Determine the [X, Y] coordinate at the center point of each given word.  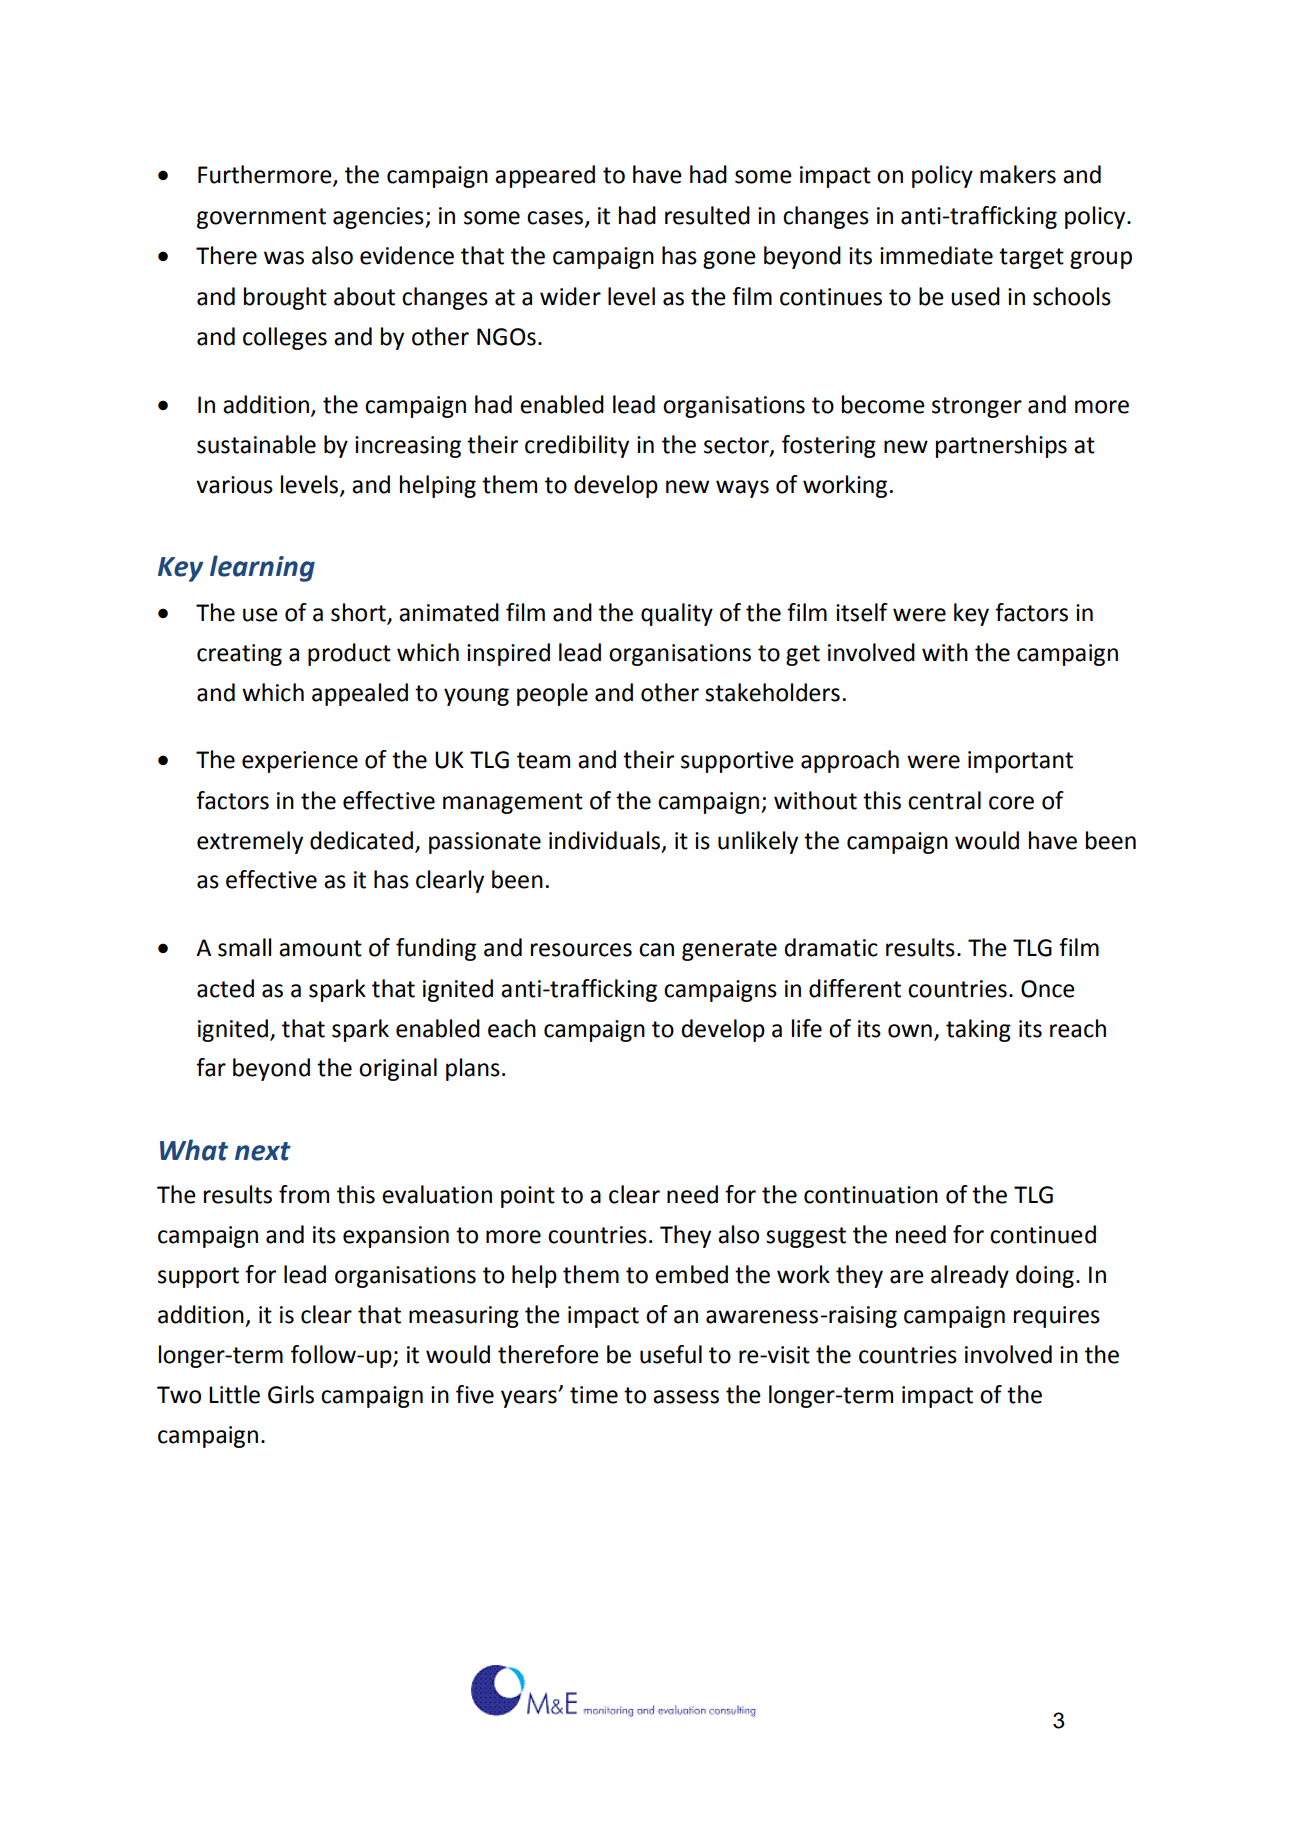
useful [671, 1354]
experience [300, 762]
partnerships [1001, 446]
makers [1018, 174]
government [261, 218]
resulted [707, 215]
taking [978, 1030]
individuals [606, 841]
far [211, 1067]
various [234, 485]
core [1011, 803]
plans [473, 1069]
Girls [291, 1394]
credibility [577, 446]
